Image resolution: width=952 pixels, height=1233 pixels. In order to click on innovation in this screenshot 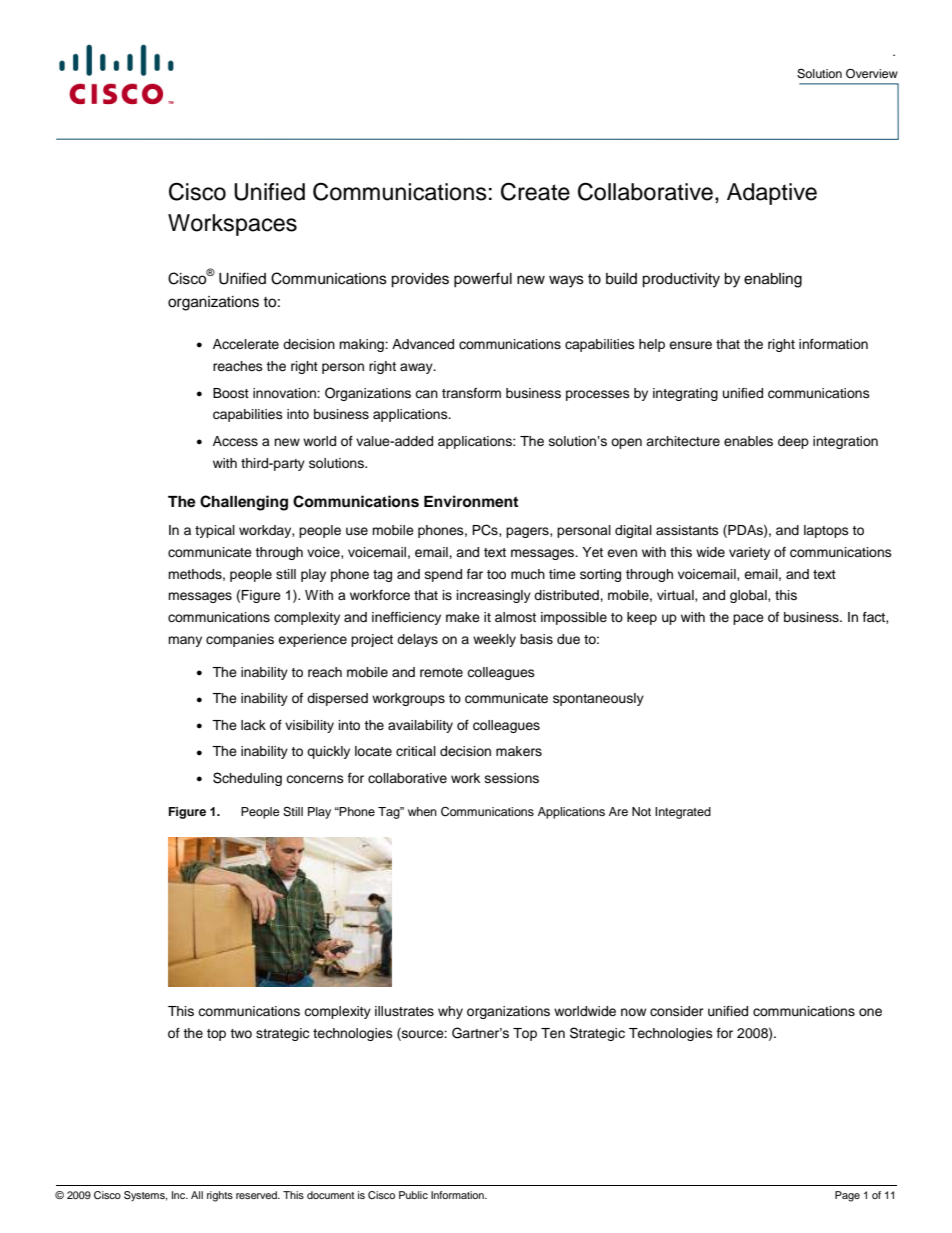, I will do `click(285, 393)`.
